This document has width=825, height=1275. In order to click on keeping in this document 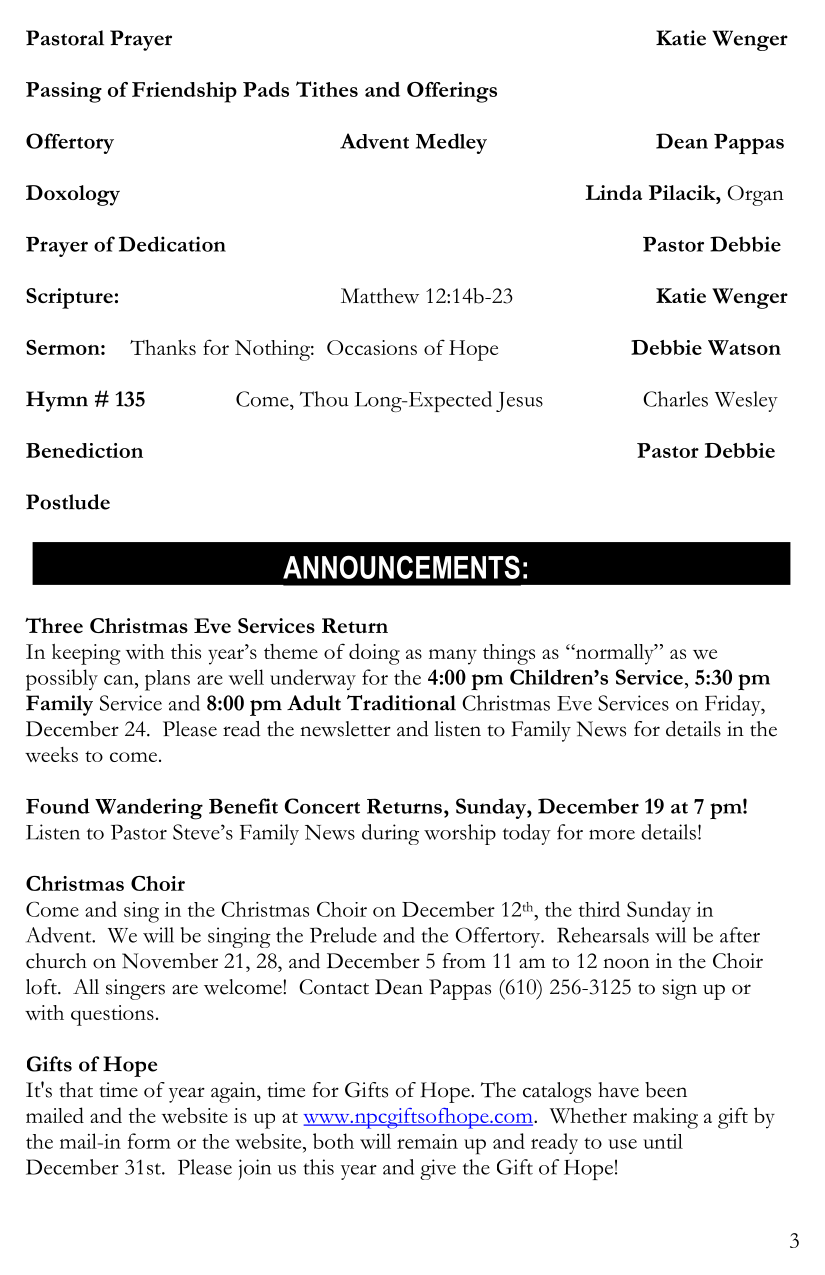, I will do `click(86, 654)`.
